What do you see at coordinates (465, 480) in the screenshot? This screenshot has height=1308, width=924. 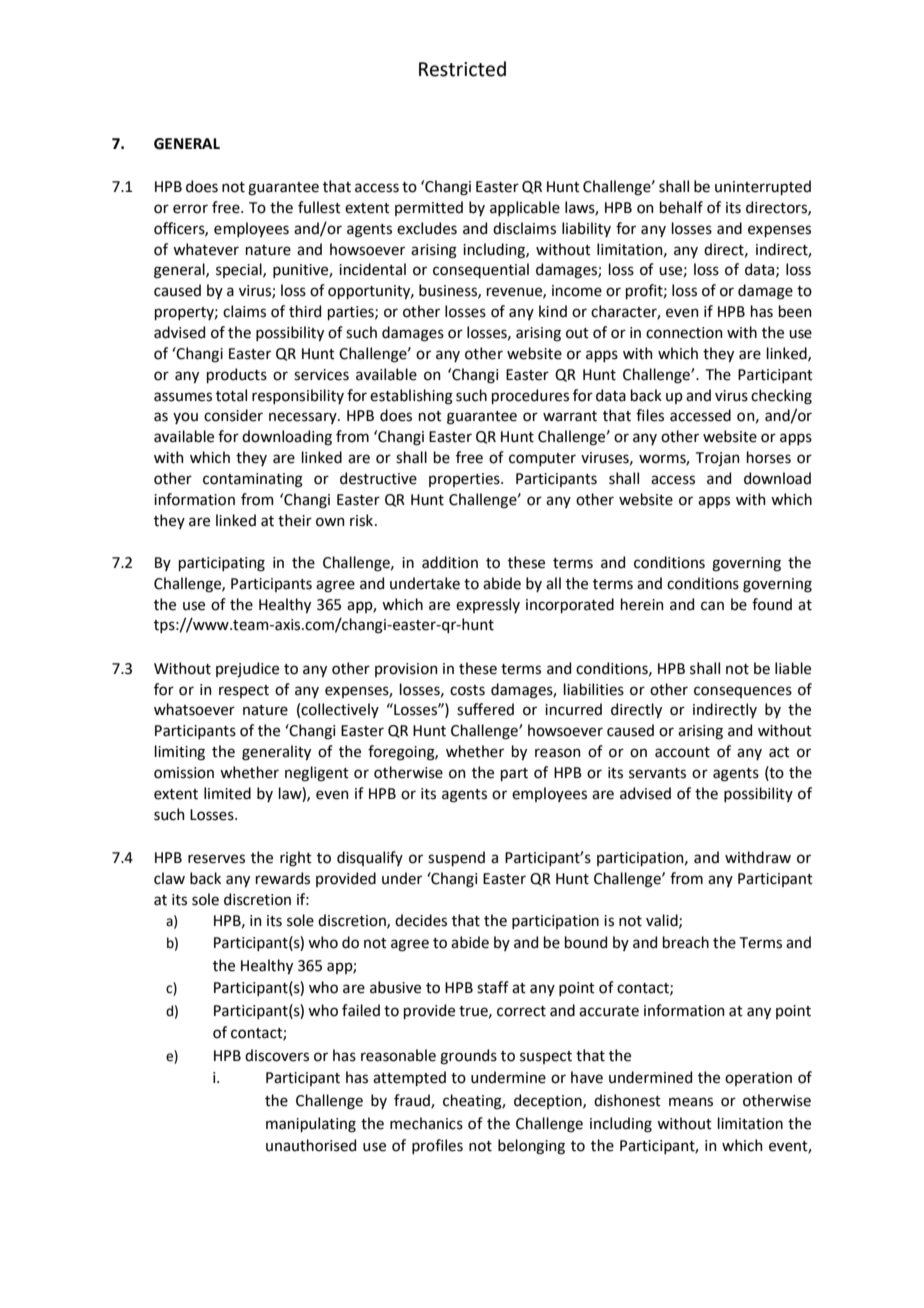 I see `properties` at bounding box center [465, 480].
